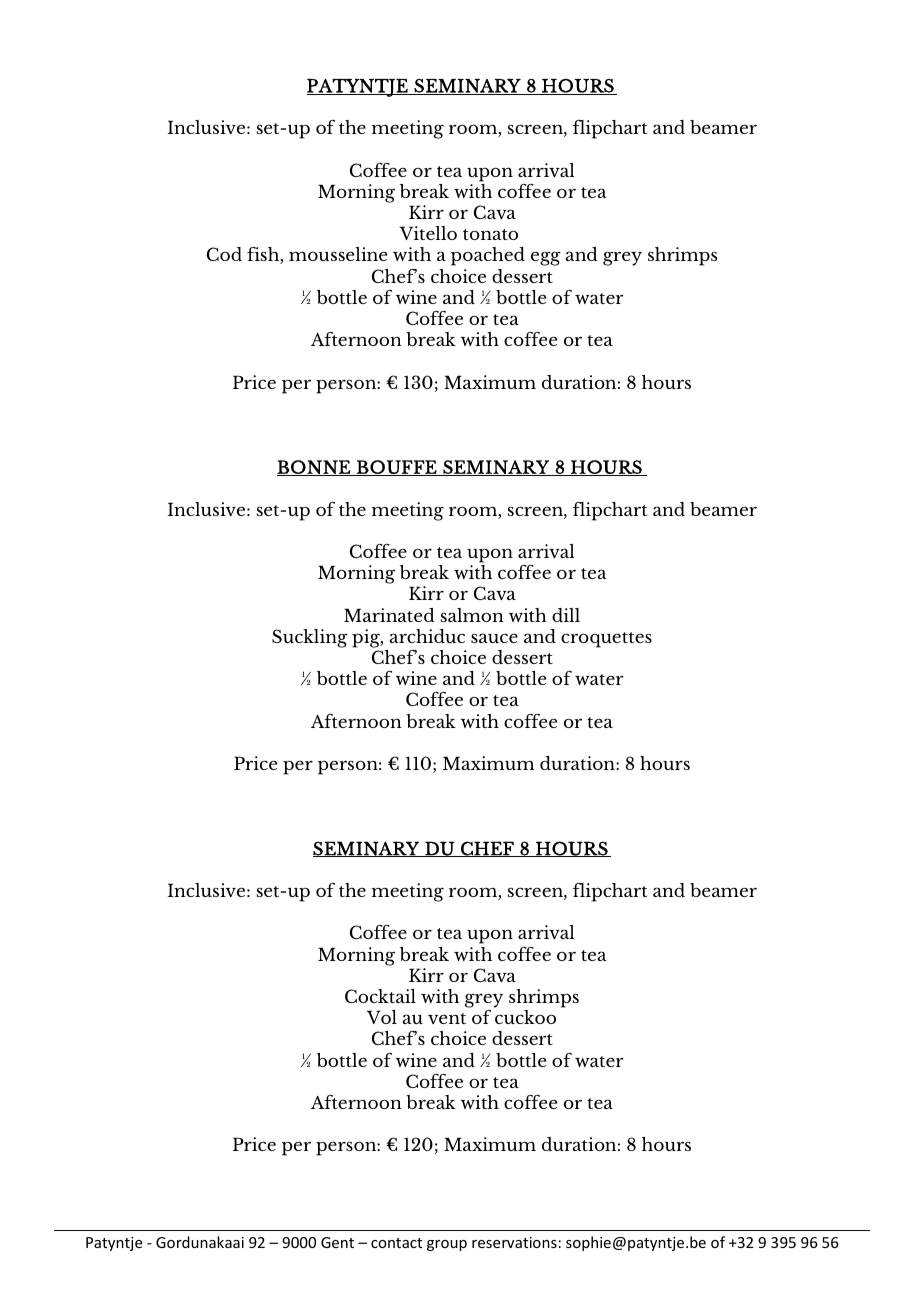 The width and height of the screenshot is (924, 1308). Describe the element at coordinates (546, 258) in the screenshot. I see `egg` at that location.
